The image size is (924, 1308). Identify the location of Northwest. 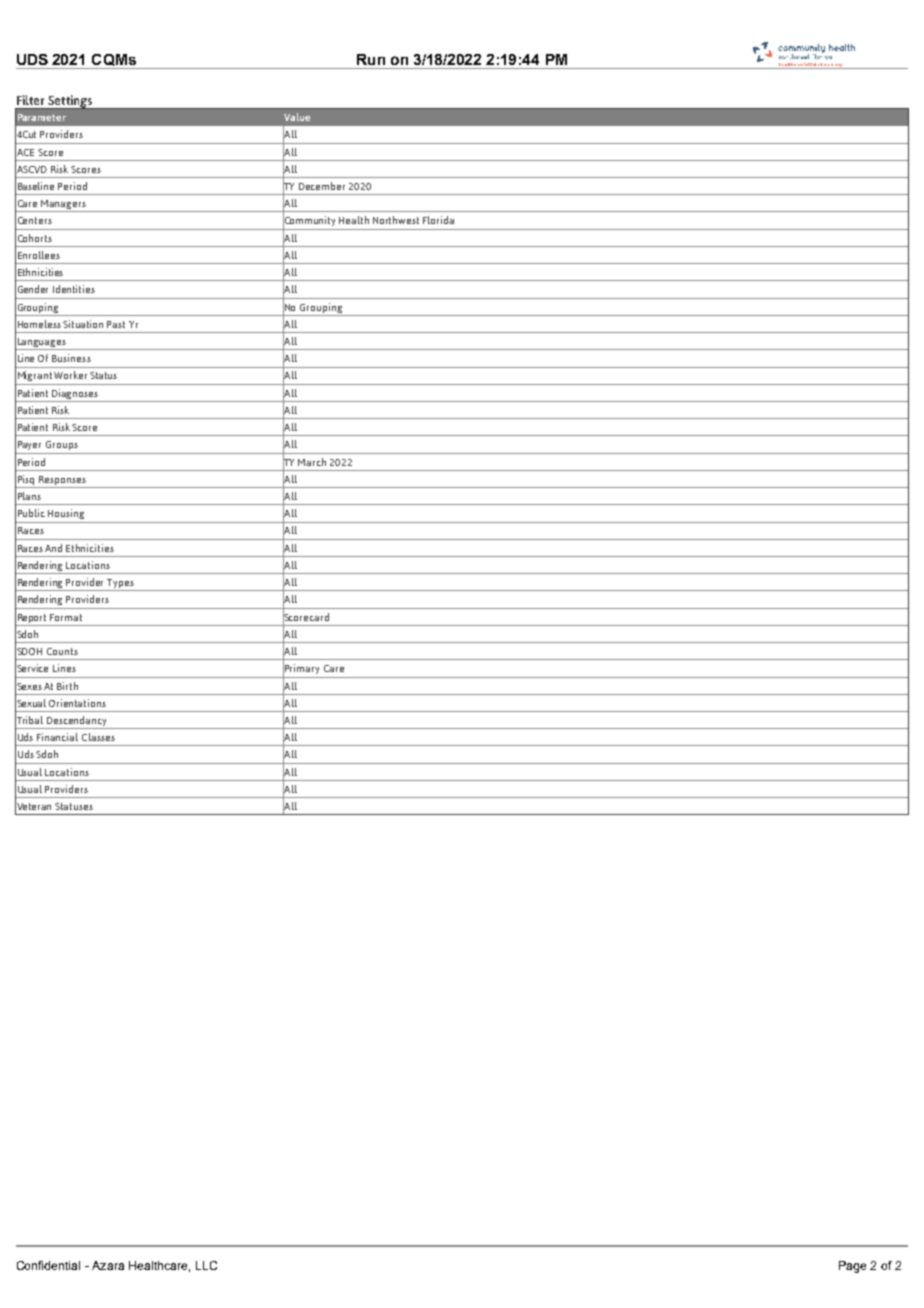
(396, 220).
